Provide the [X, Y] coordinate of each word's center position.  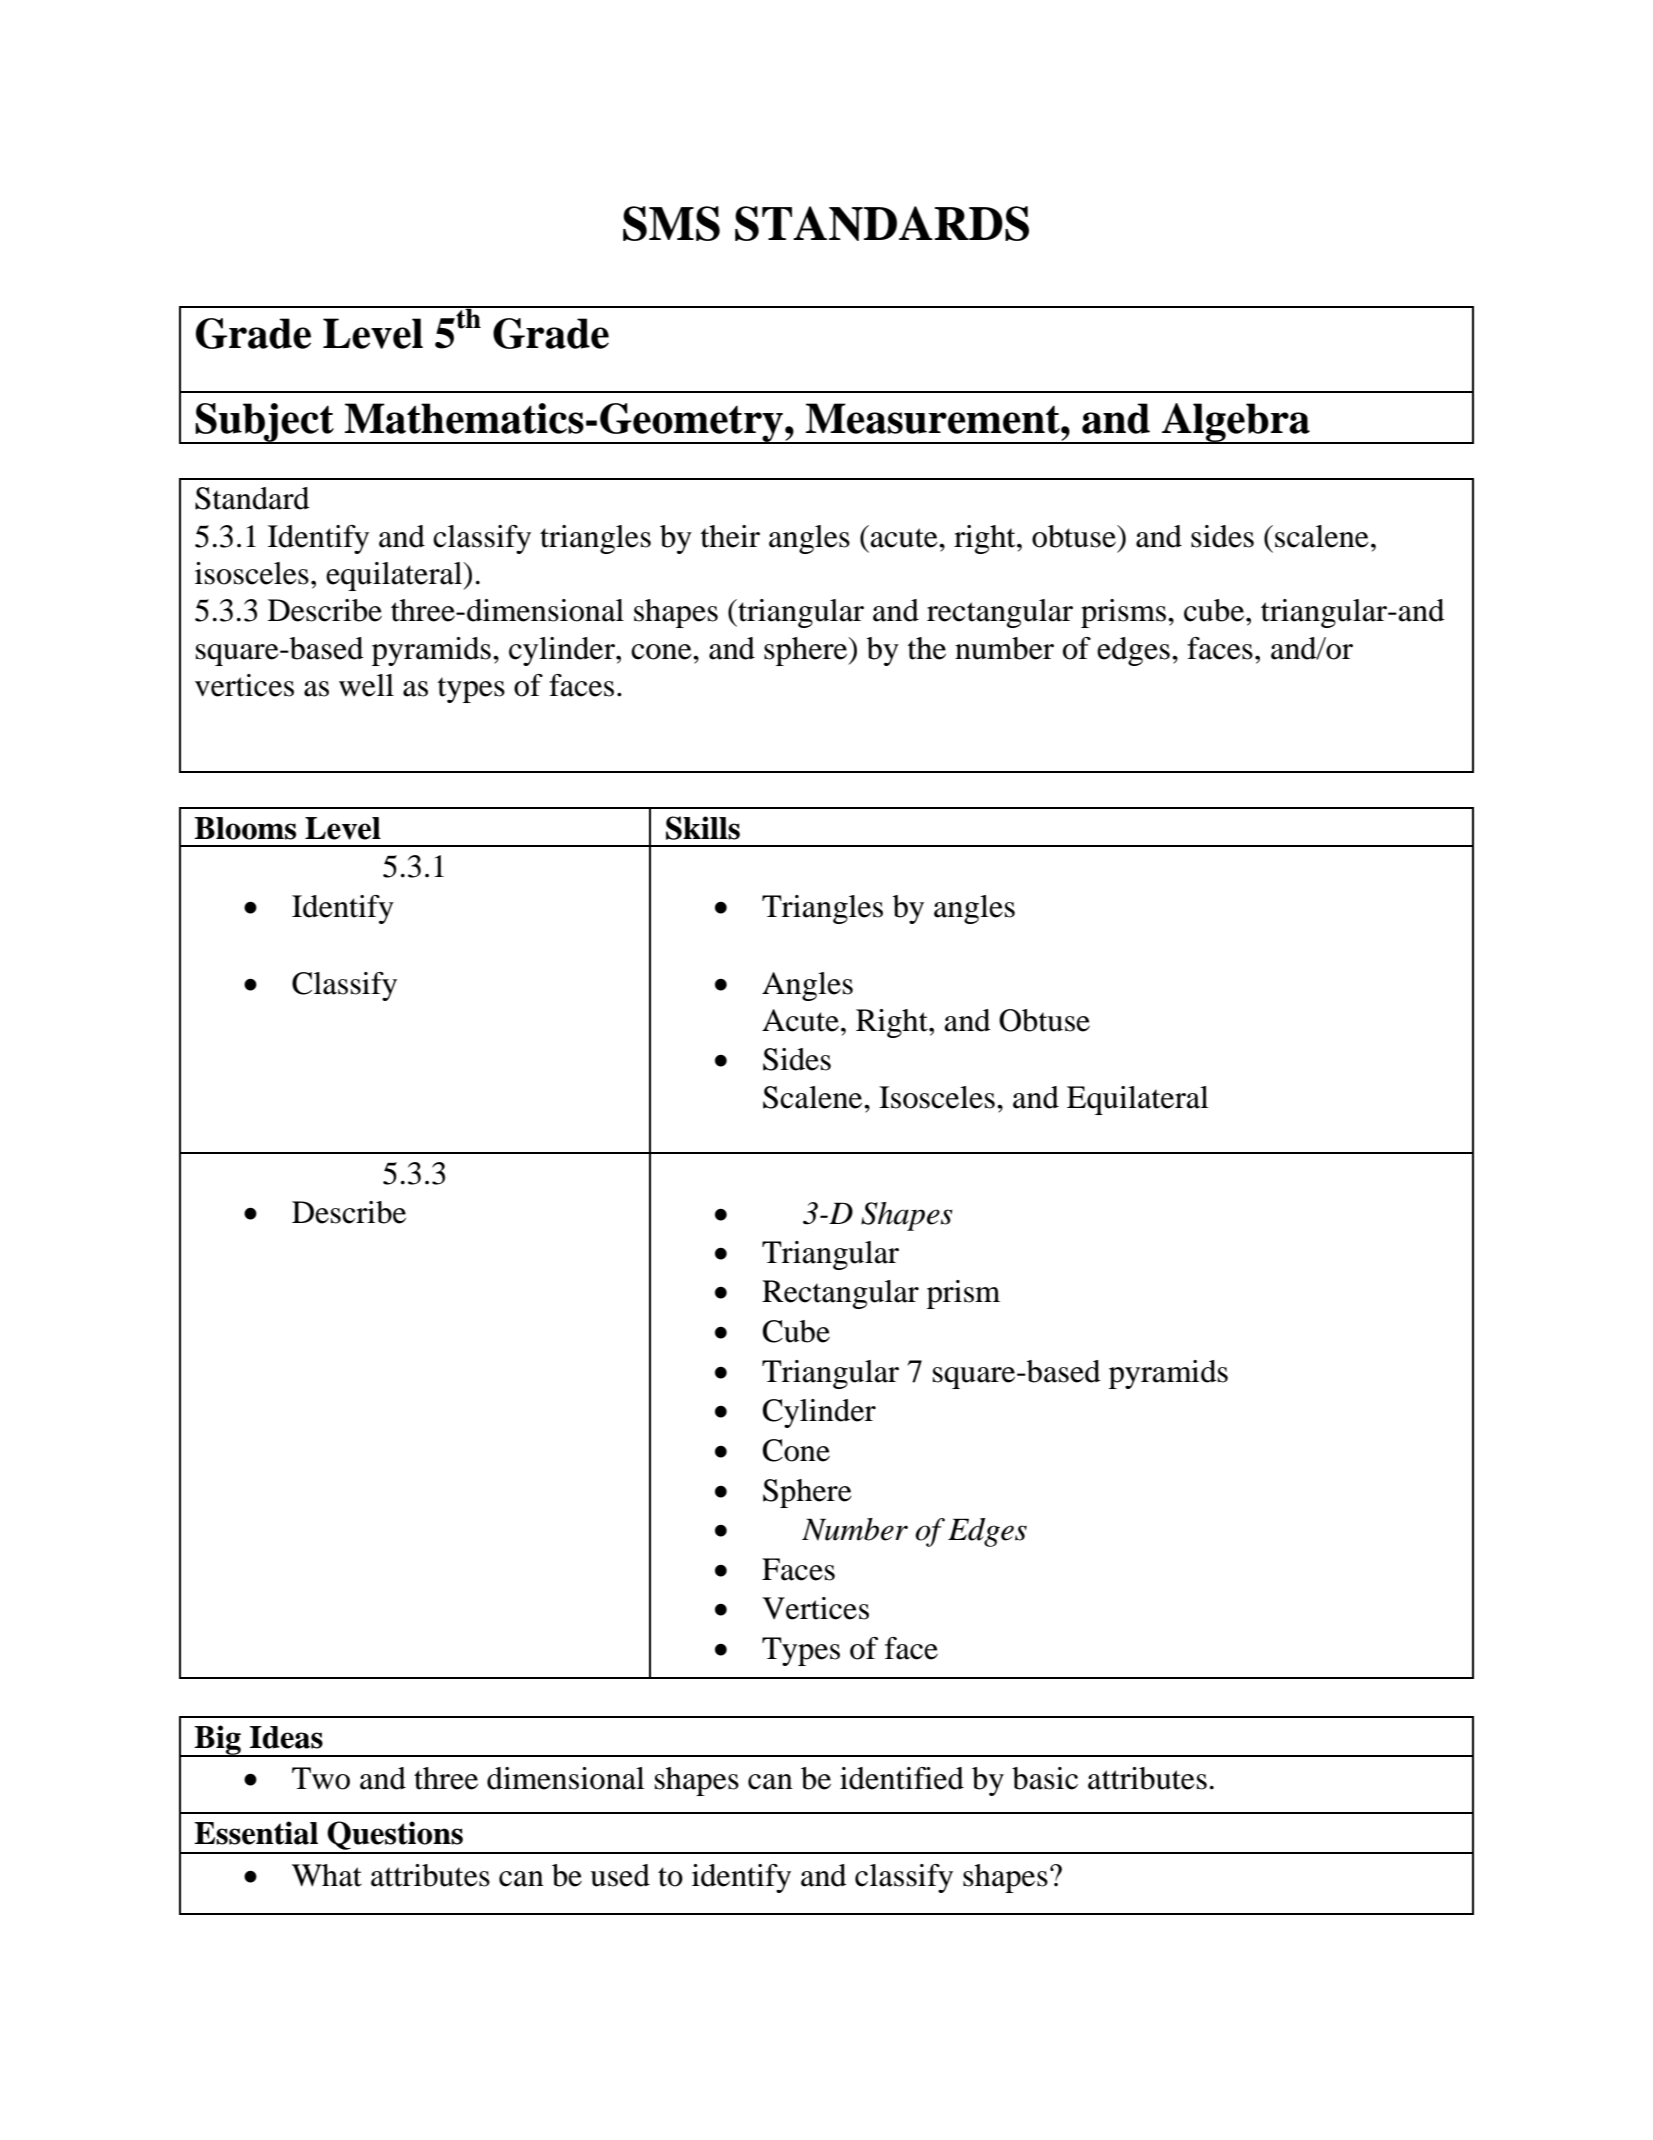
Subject [265, 423]
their [730, 536]
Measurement [934, 418]
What [327, 1875]
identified [902, 1778]
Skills [703, 828]
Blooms [245, 828]
